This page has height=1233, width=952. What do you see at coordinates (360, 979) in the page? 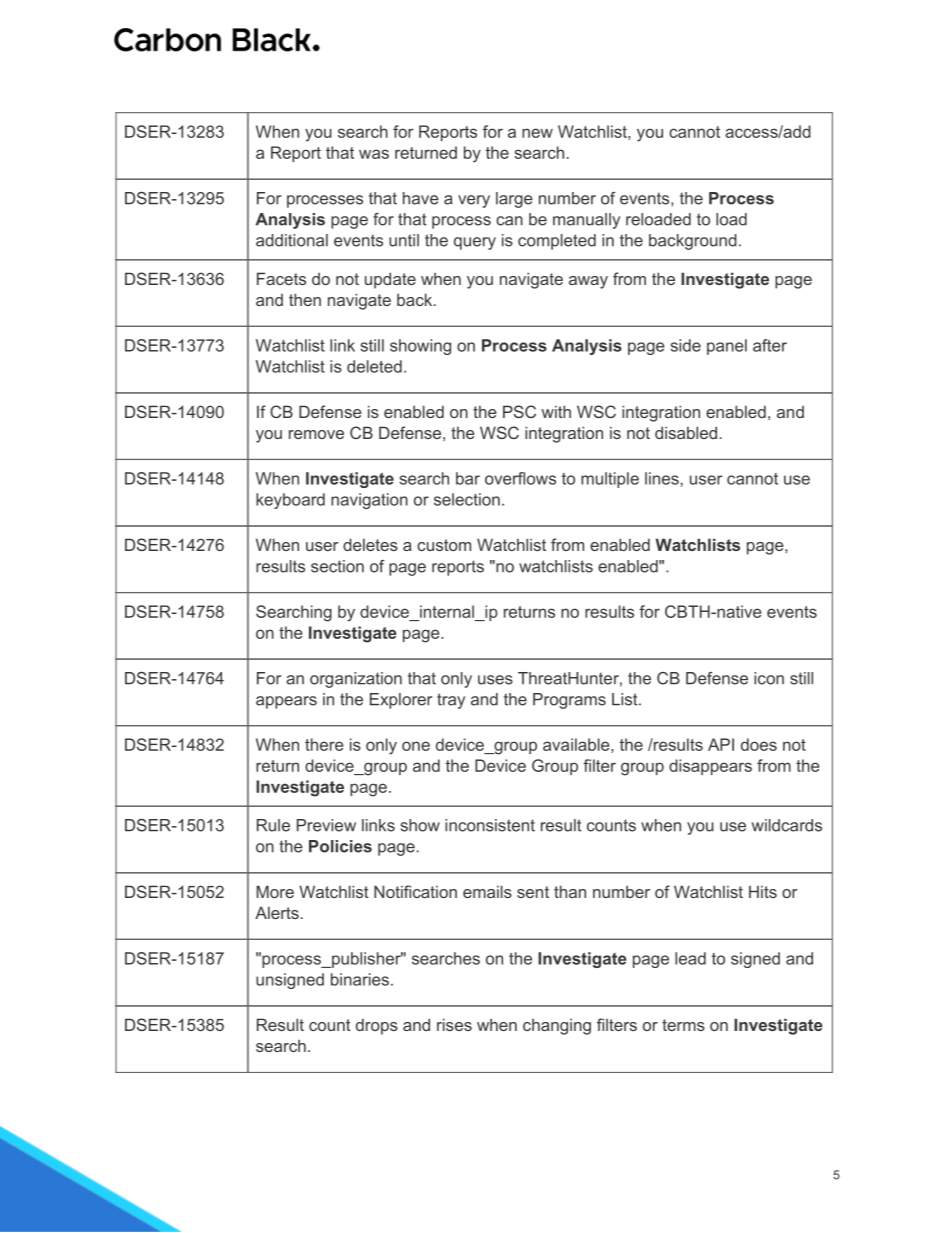
I see `binaries` at bounding box center [360, 979].
